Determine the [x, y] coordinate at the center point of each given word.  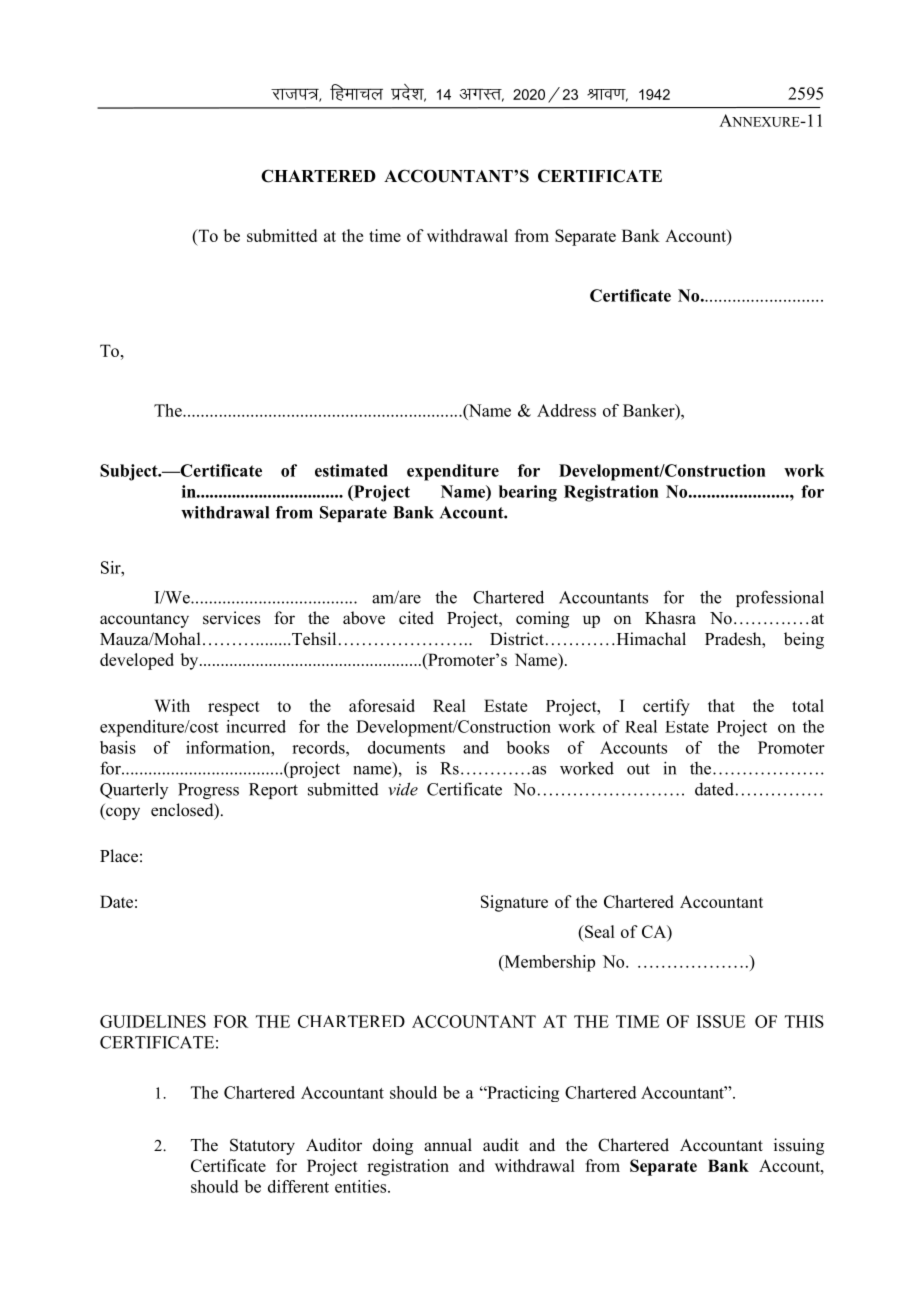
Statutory [262, 1146]
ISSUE [721, 1021]
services [231, 618]
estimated [351, 470]
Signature [514, 903]
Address [566, 410]
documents [406, 747]
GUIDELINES [153, 1021]
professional [780, 598]
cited [416, 618]
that [721, 705]
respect [234, 708]
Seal [599, 931]
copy [122, 813]
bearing [528, 493]
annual [448, 1145]
